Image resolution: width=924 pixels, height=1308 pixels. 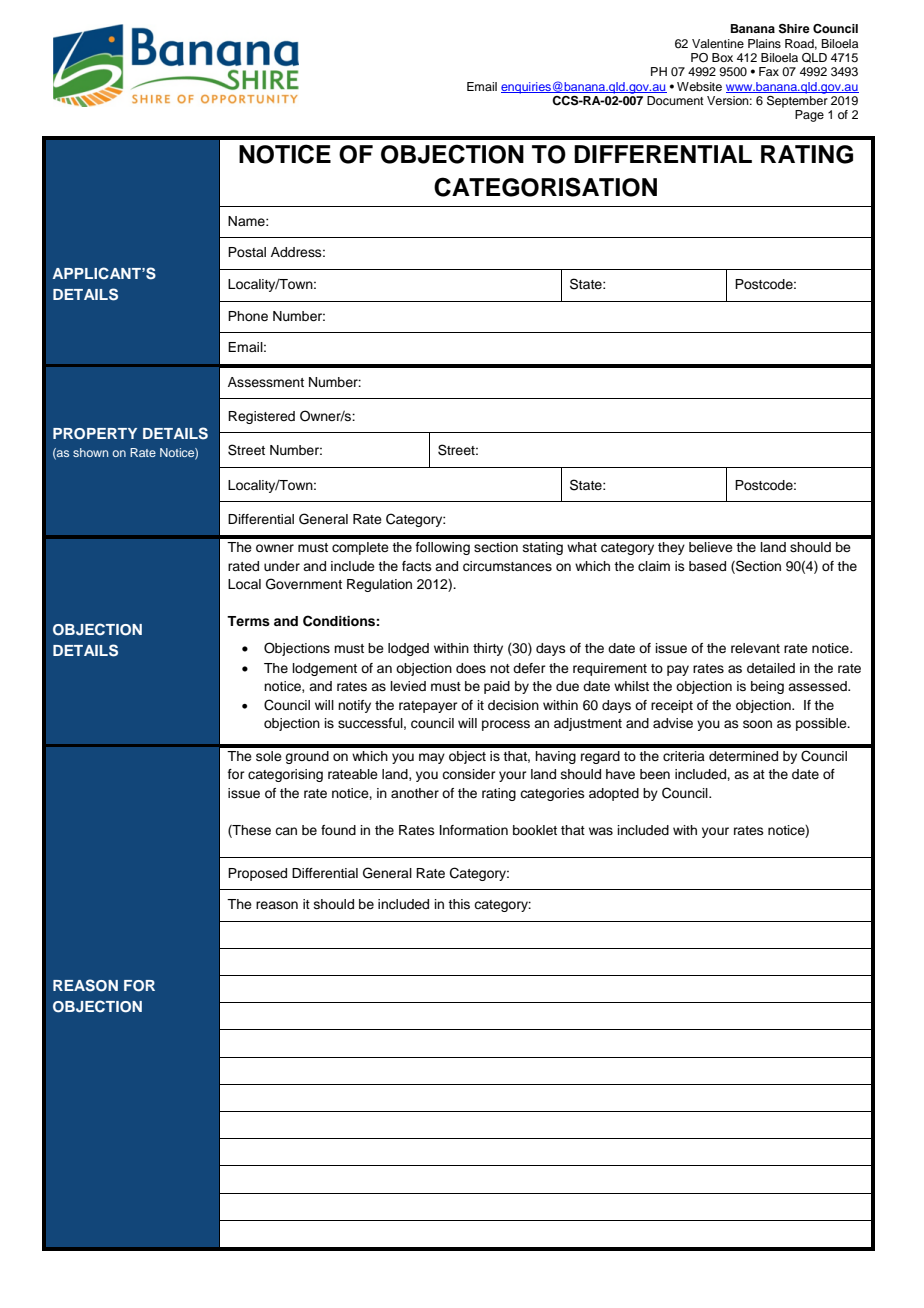 I want to click on this, so click(x=459, y=904).
